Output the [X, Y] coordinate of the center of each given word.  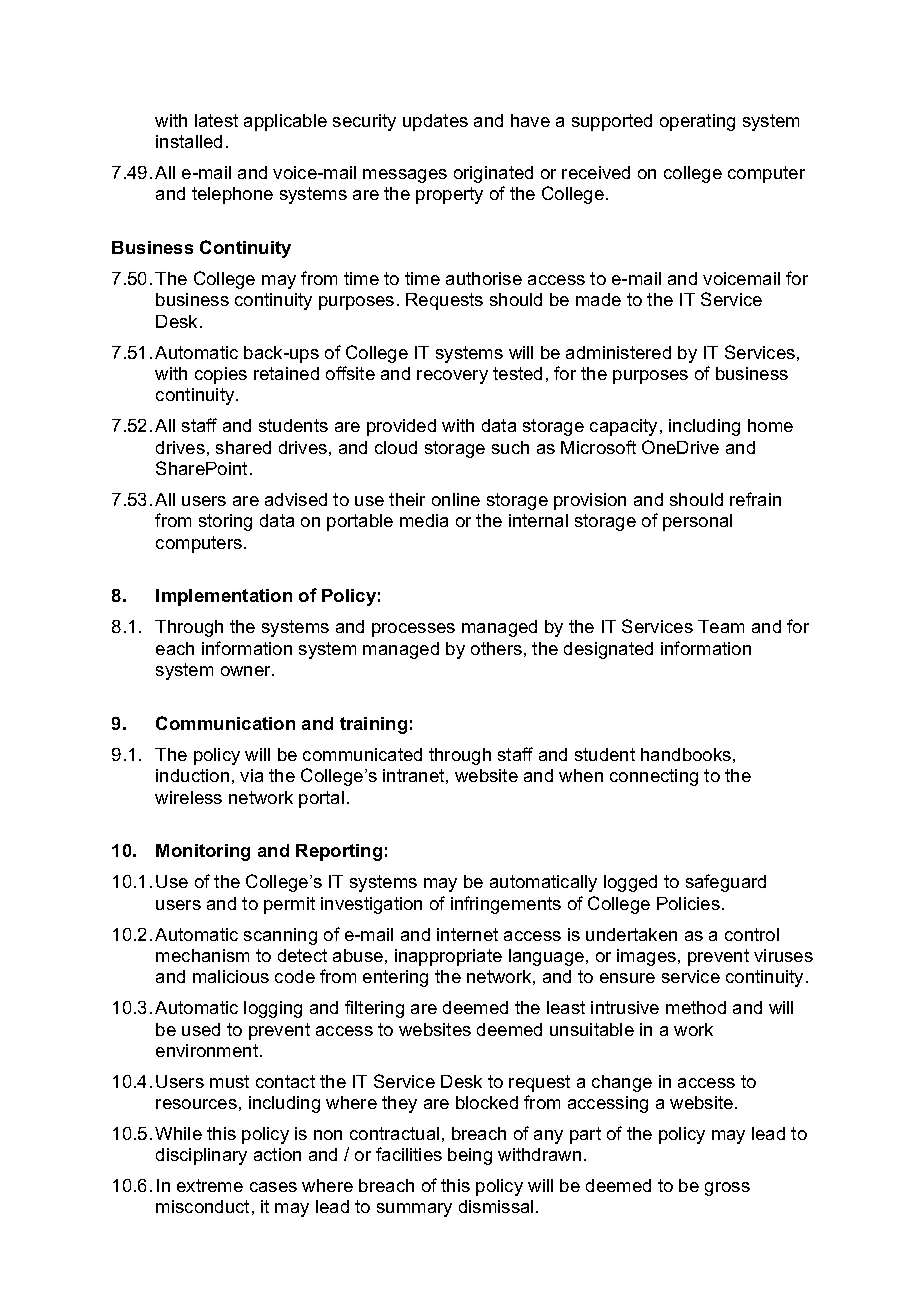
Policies [688, 903]
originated [493, 174]
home [770, 425]
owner [247, 671]
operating [697, 122]
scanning [280, 936]
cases [273, 1187]
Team [721, 626]
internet [467, 934]
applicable [285, 122]
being [470, 1156]
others [496, 648]
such [510, 447]
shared [243, 447]
